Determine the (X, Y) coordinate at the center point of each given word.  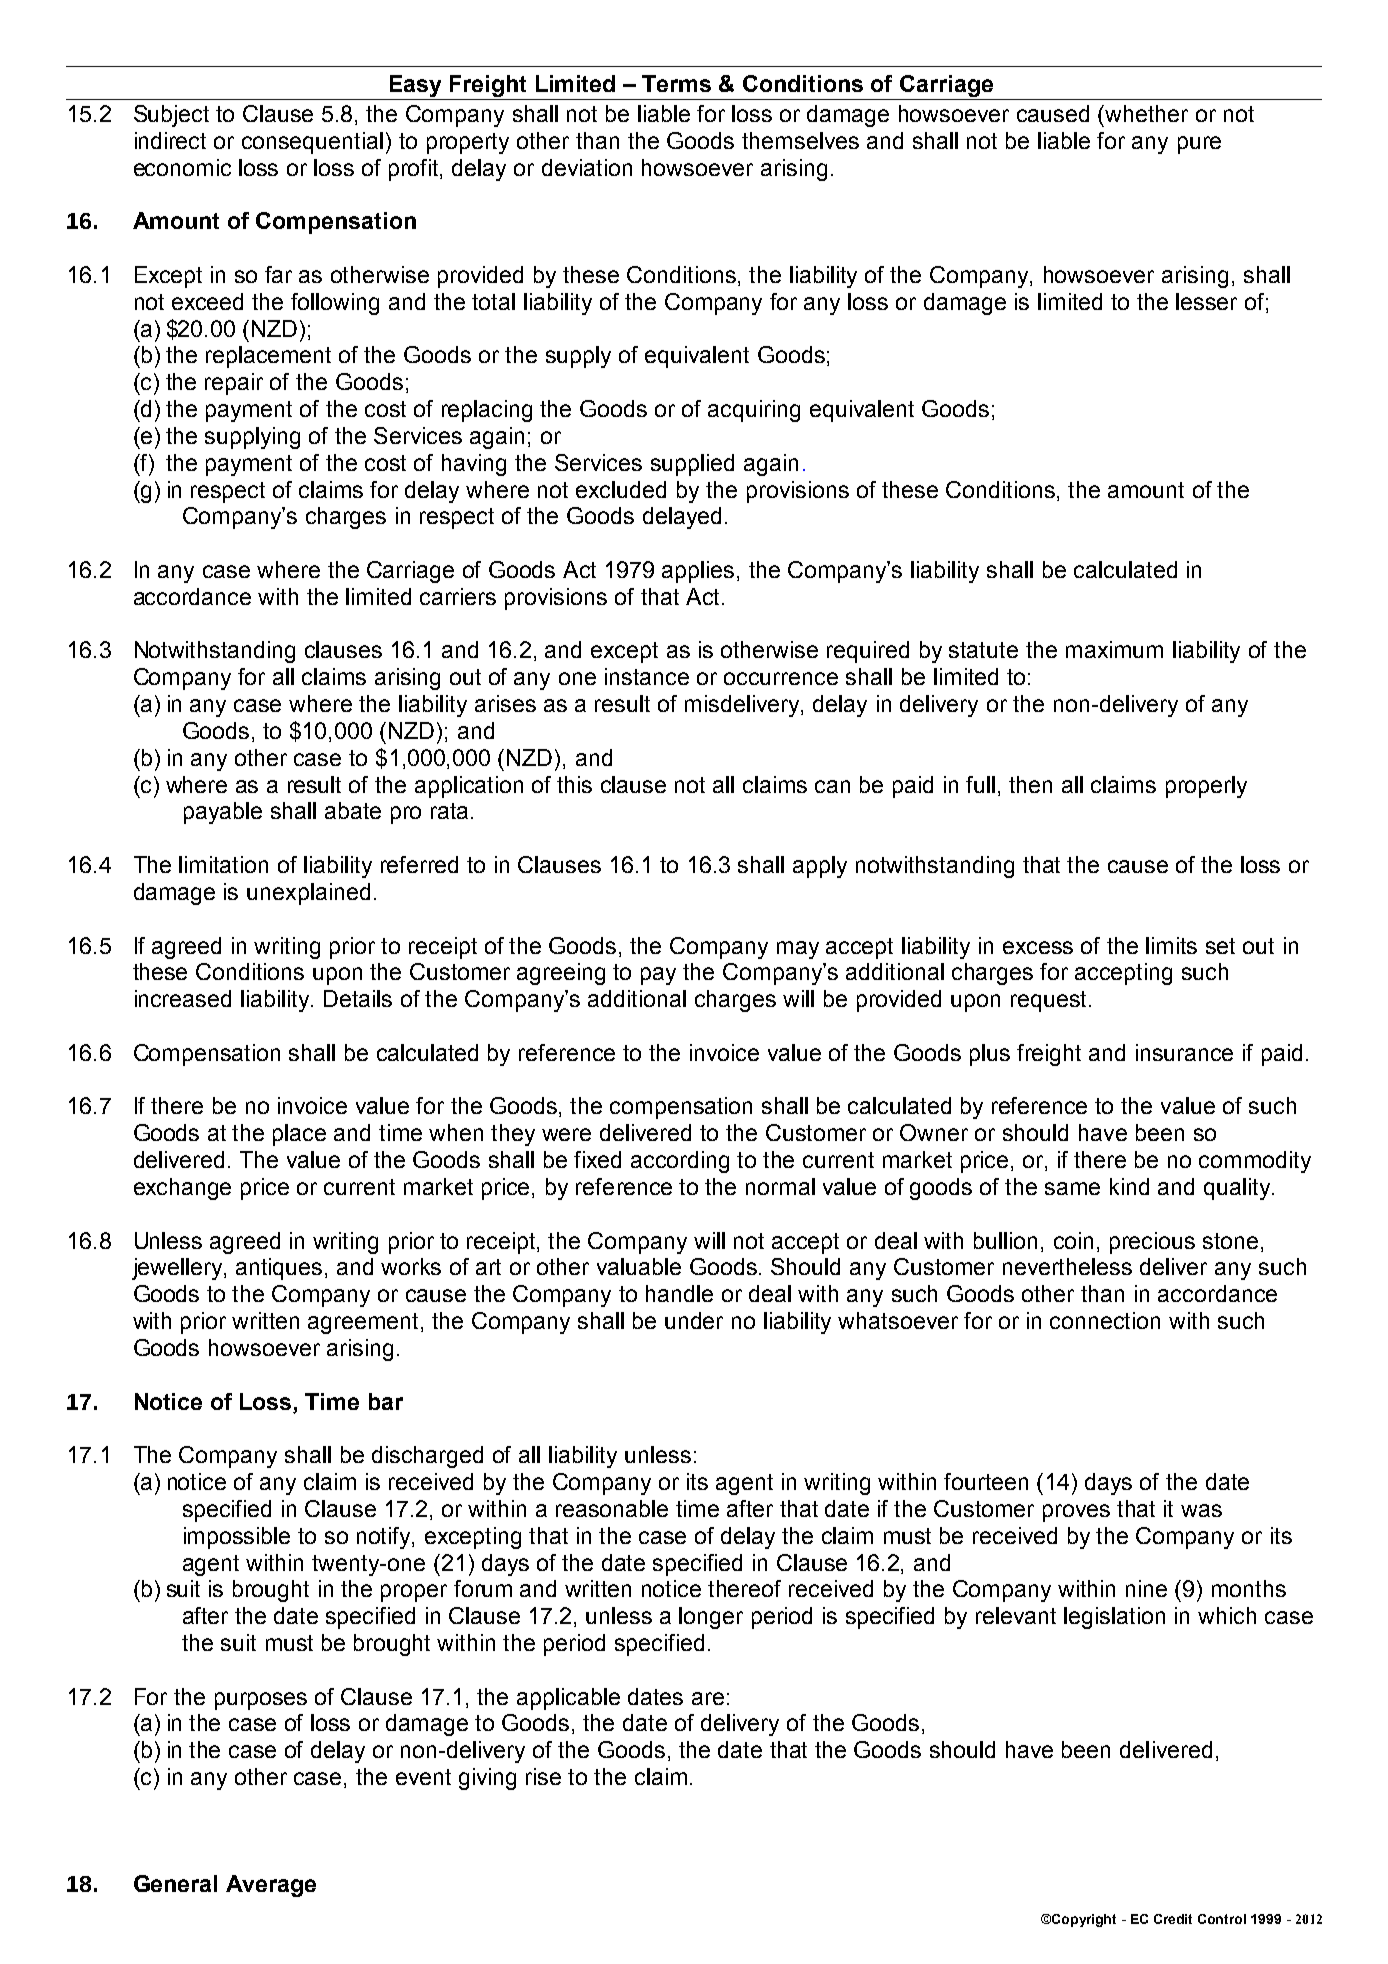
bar (386, 1401)
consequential (312, 143)
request (1048, 1001)
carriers (458, 596)
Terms (676, 83)
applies (698, 572)
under (694, 1320)
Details (358, 998)
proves (1076, 1513)
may (798, 950)
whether (1146, 113)
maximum (1114, 649)
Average (271, 1886)
